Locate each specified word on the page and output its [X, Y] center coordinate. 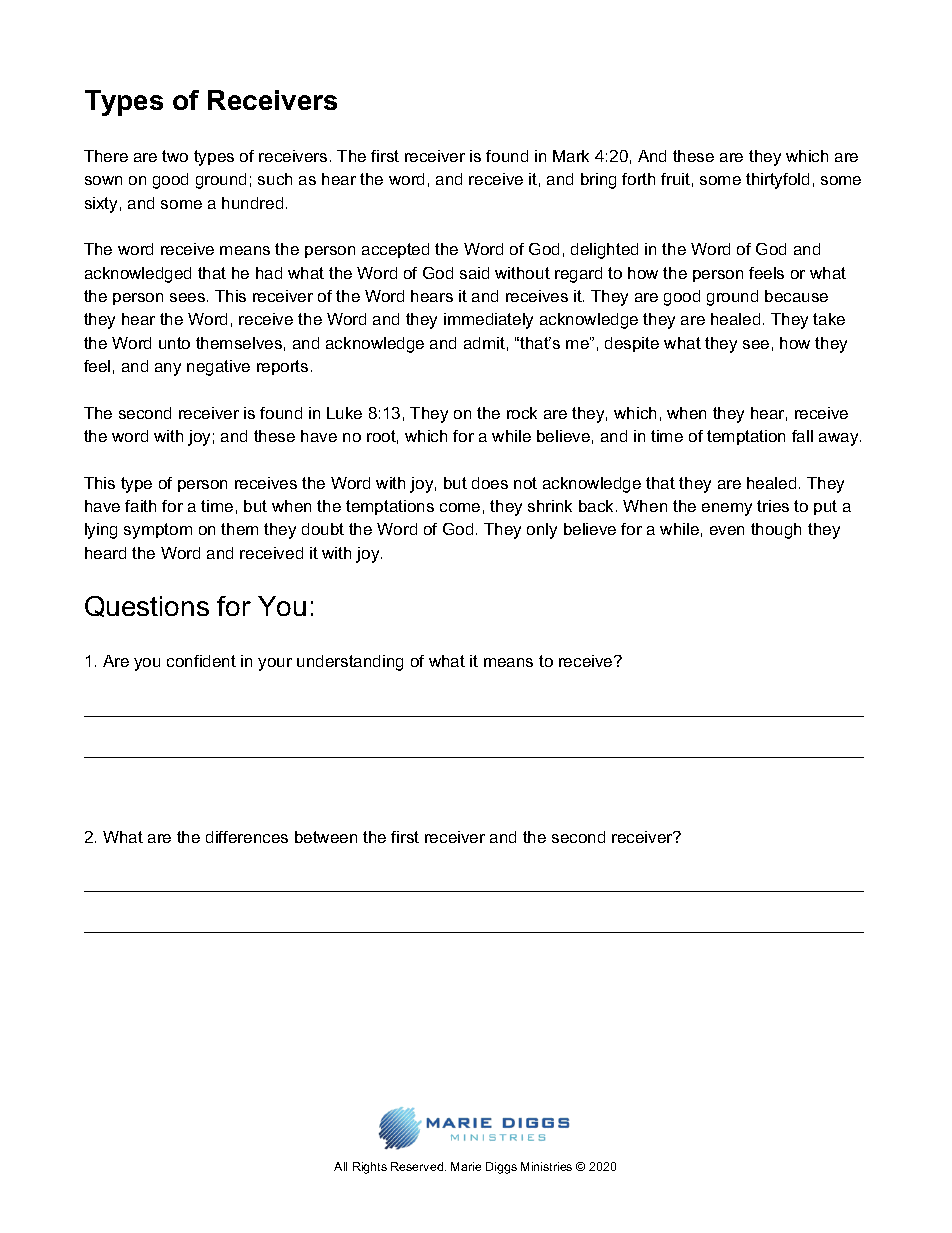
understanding [350, 663]
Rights [370, 1168]
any [168, 369]
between [326, 837]
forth [638, 179]
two [175, 156]
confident [201, 661]
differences [247, 837]
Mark [571, 156]
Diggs [501, 1168]
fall [802, 436]
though [776, 531]
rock [522, 413]
